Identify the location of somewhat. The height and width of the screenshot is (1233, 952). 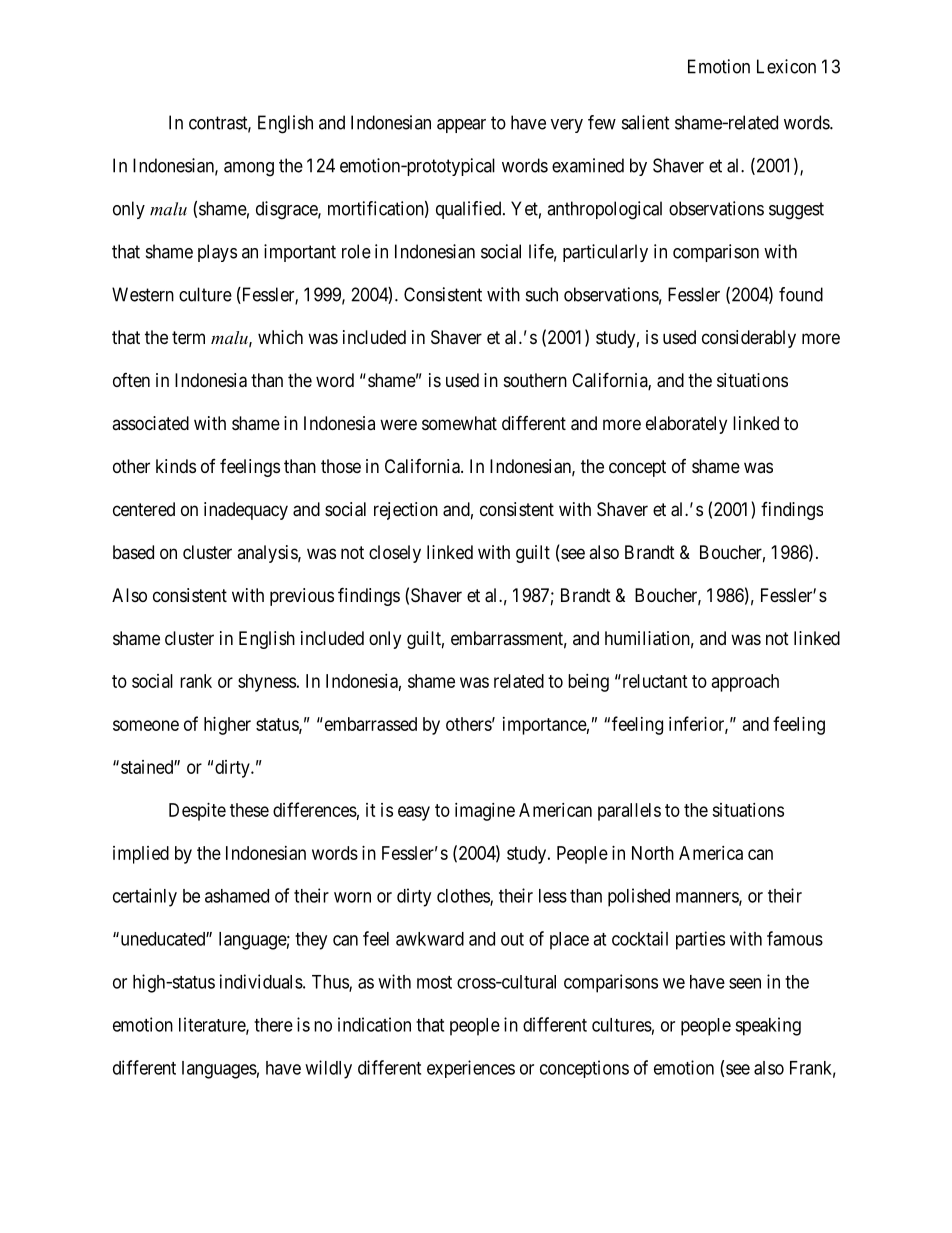
(459, 423).
